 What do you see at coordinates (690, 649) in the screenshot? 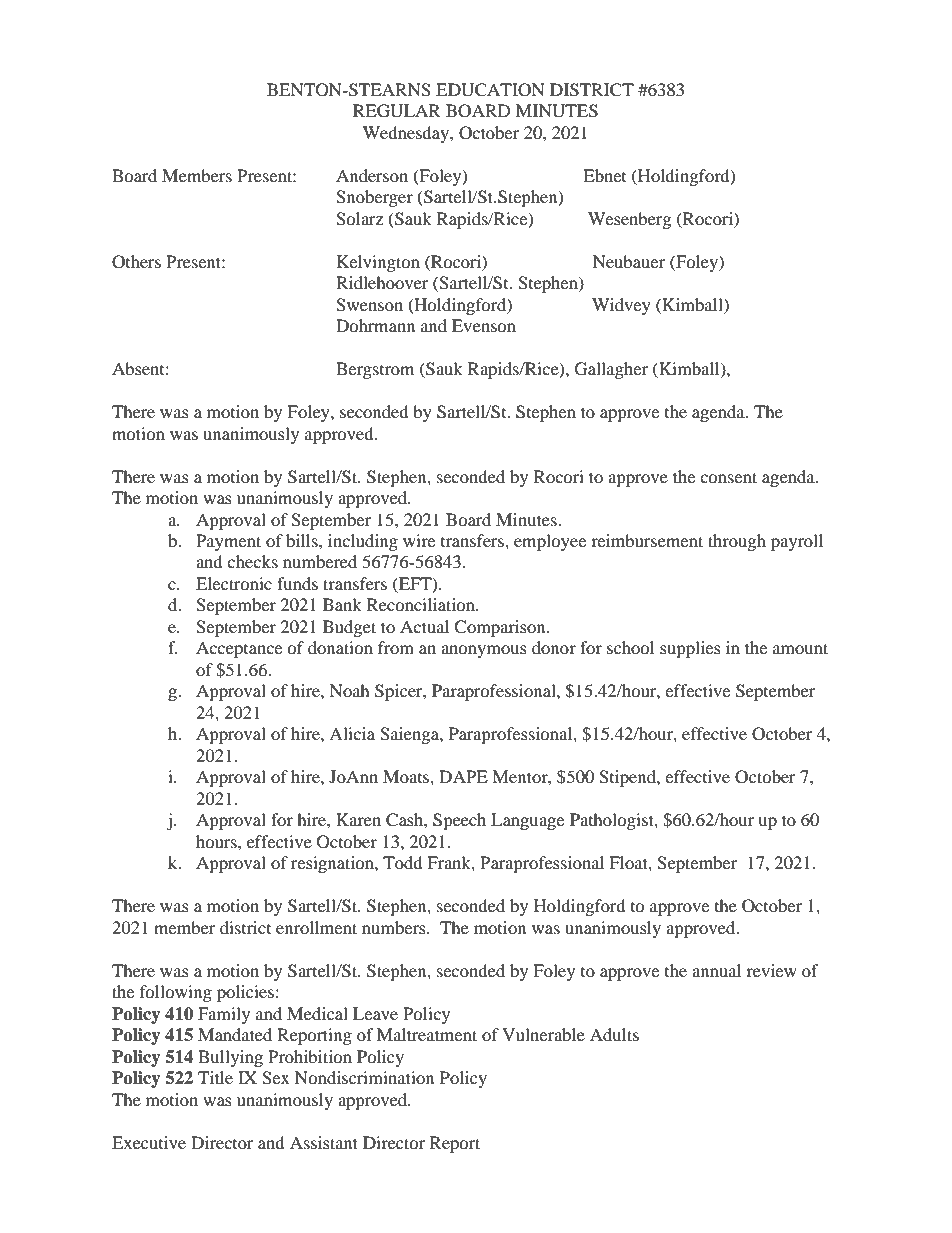
I see `supplies` at bounding box center [690, 649].
